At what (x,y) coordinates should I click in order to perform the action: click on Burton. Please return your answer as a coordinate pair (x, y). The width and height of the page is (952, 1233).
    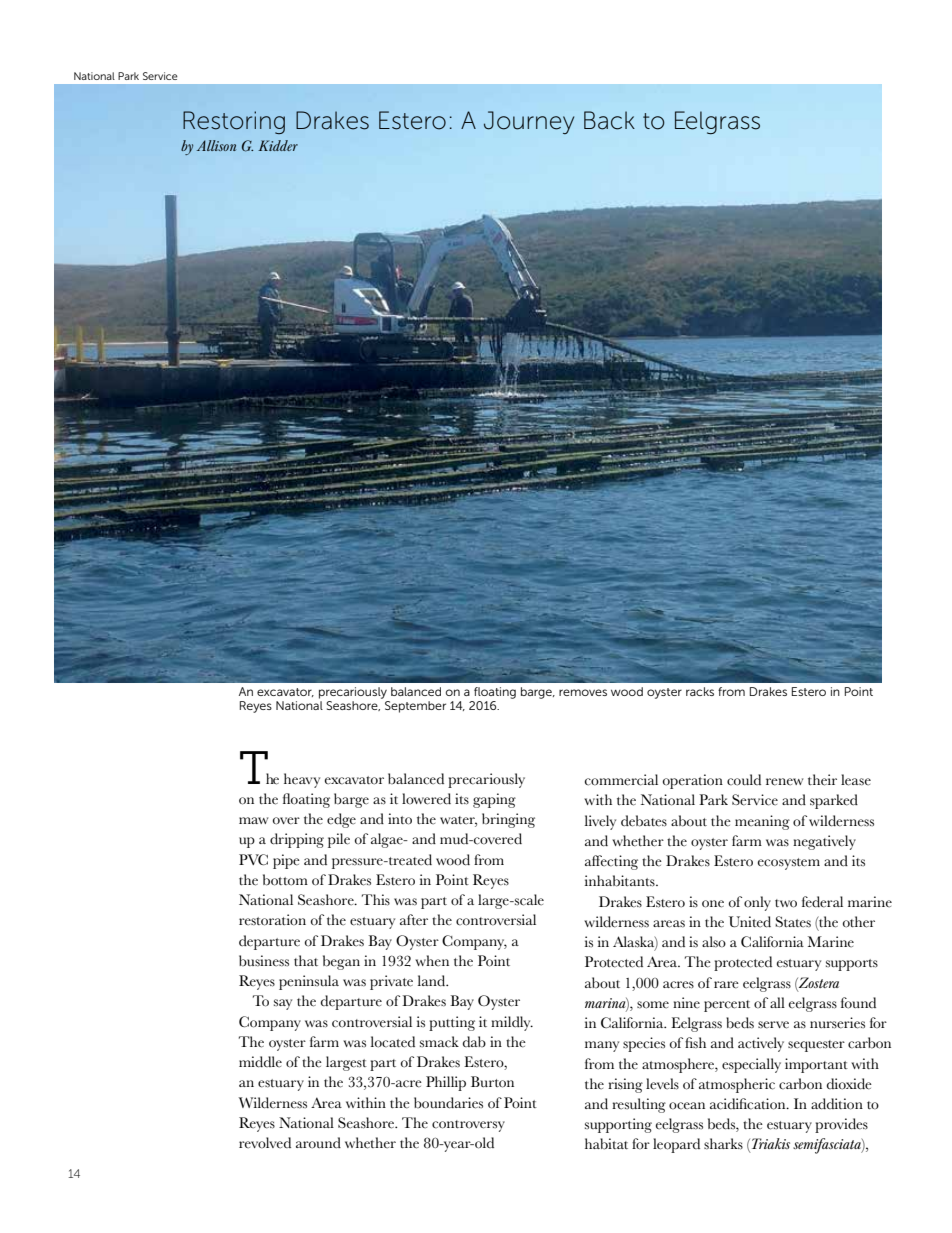
    Looking at the image, I should click on (492, 1082).
